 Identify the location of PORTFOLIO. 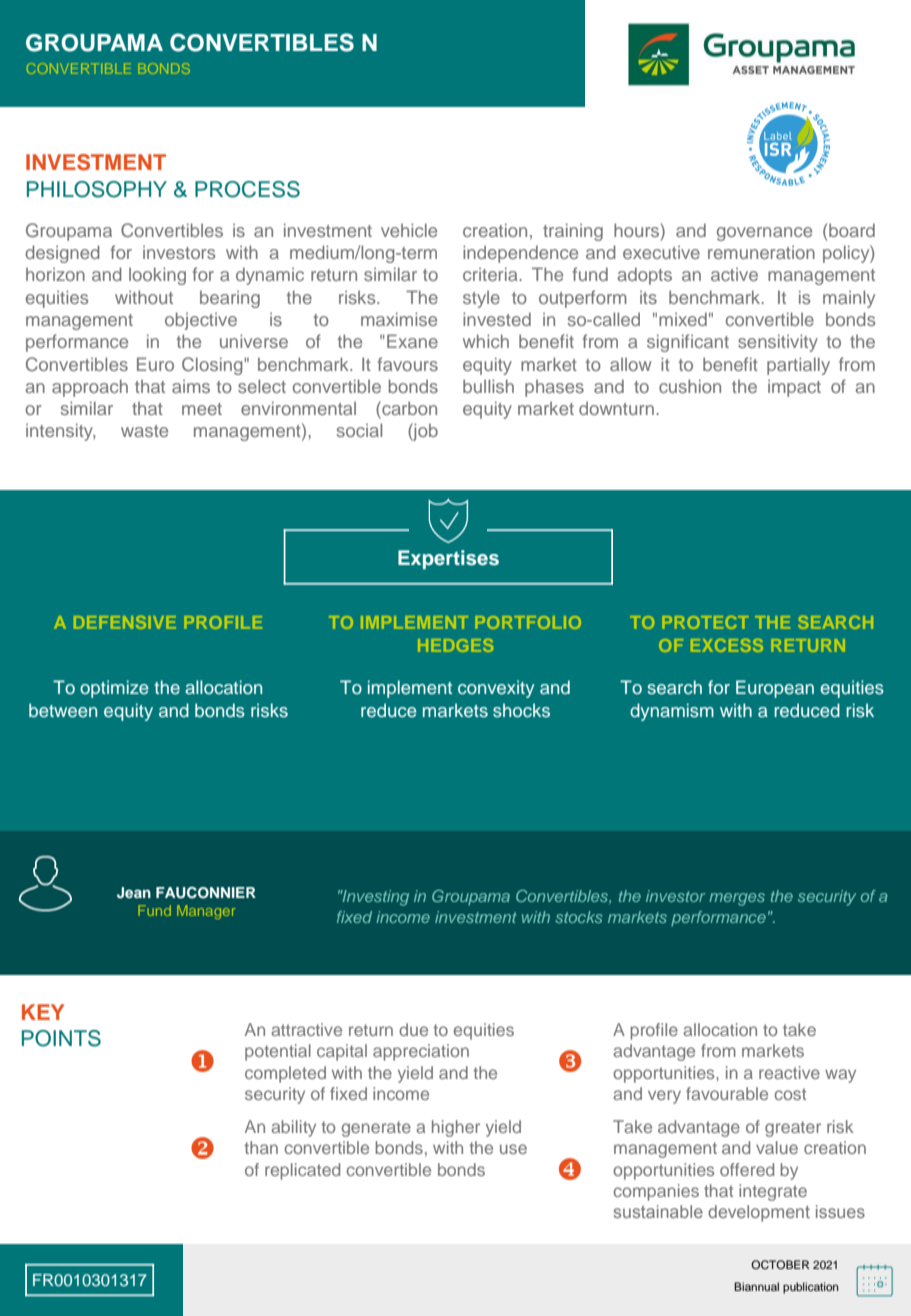
(528, 622).
